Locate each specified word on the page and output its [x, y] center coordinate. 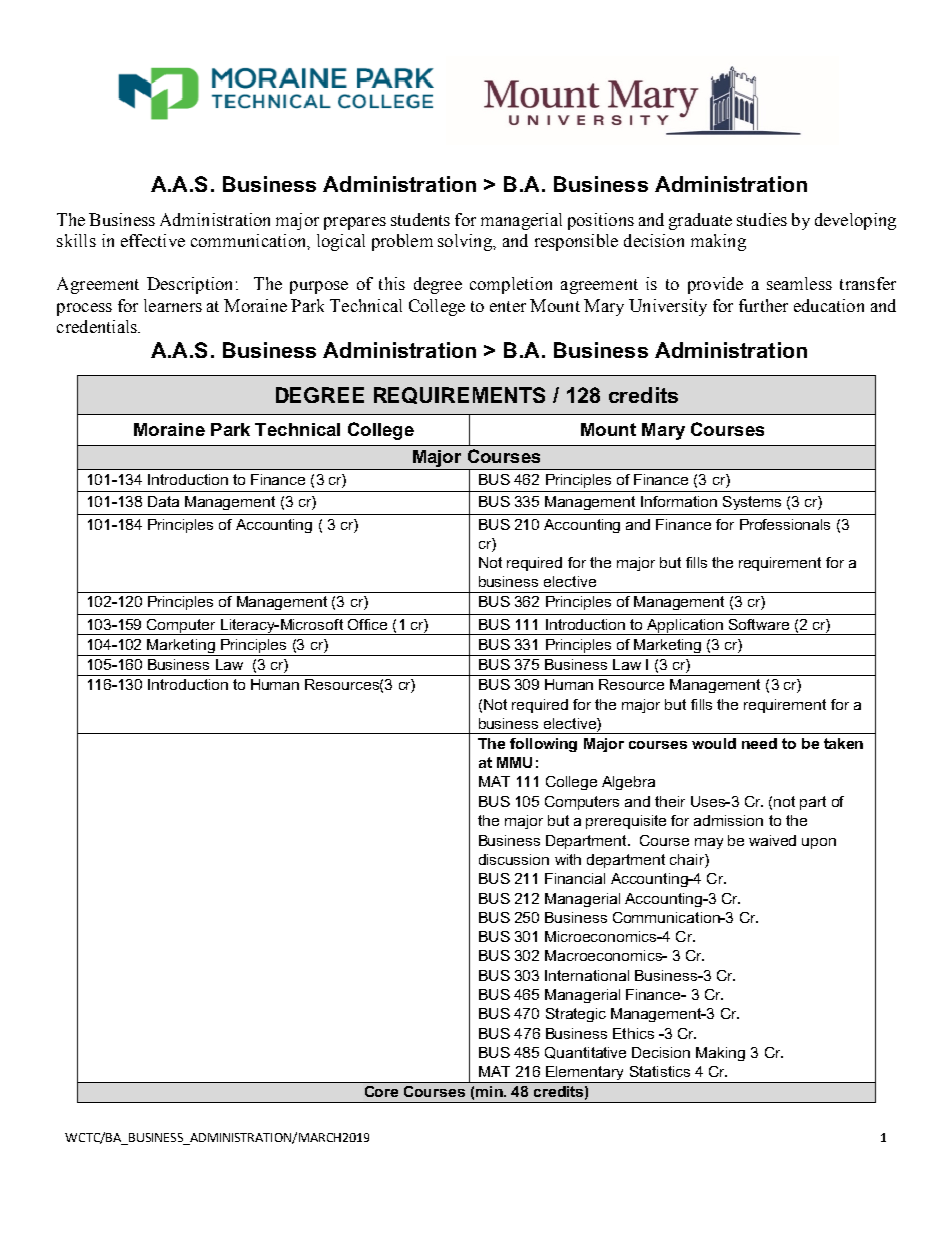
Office [367, 624]
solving [466, 242]
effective [153, 240]
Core [381, 1091]
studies [762, 219]
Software [759, 624]
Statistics [660, 1071]
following [543, 745]
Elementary [585, 1074]
